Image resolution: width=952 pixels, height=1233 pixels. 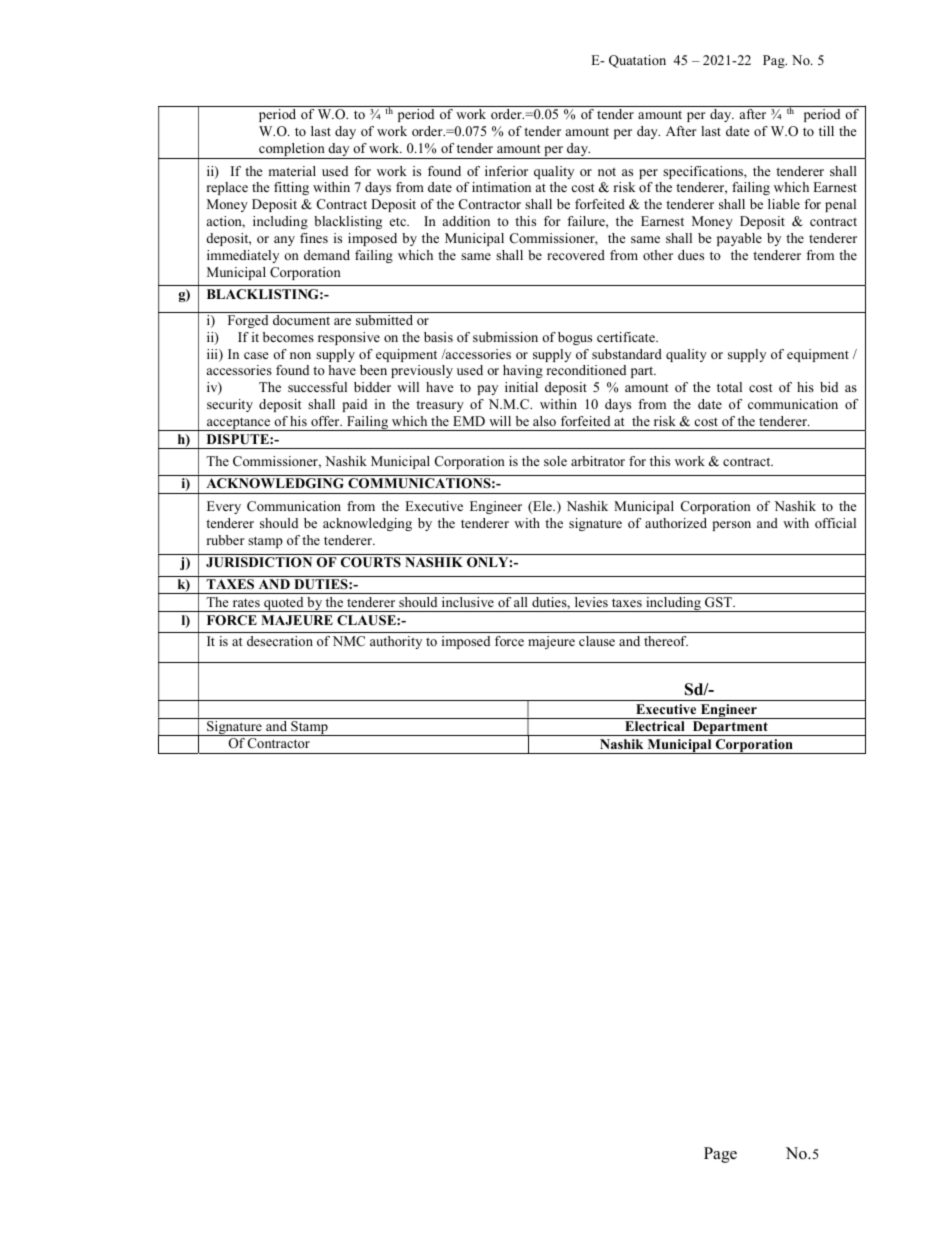 I want to click on NMC, so click(x=349, y=641).
